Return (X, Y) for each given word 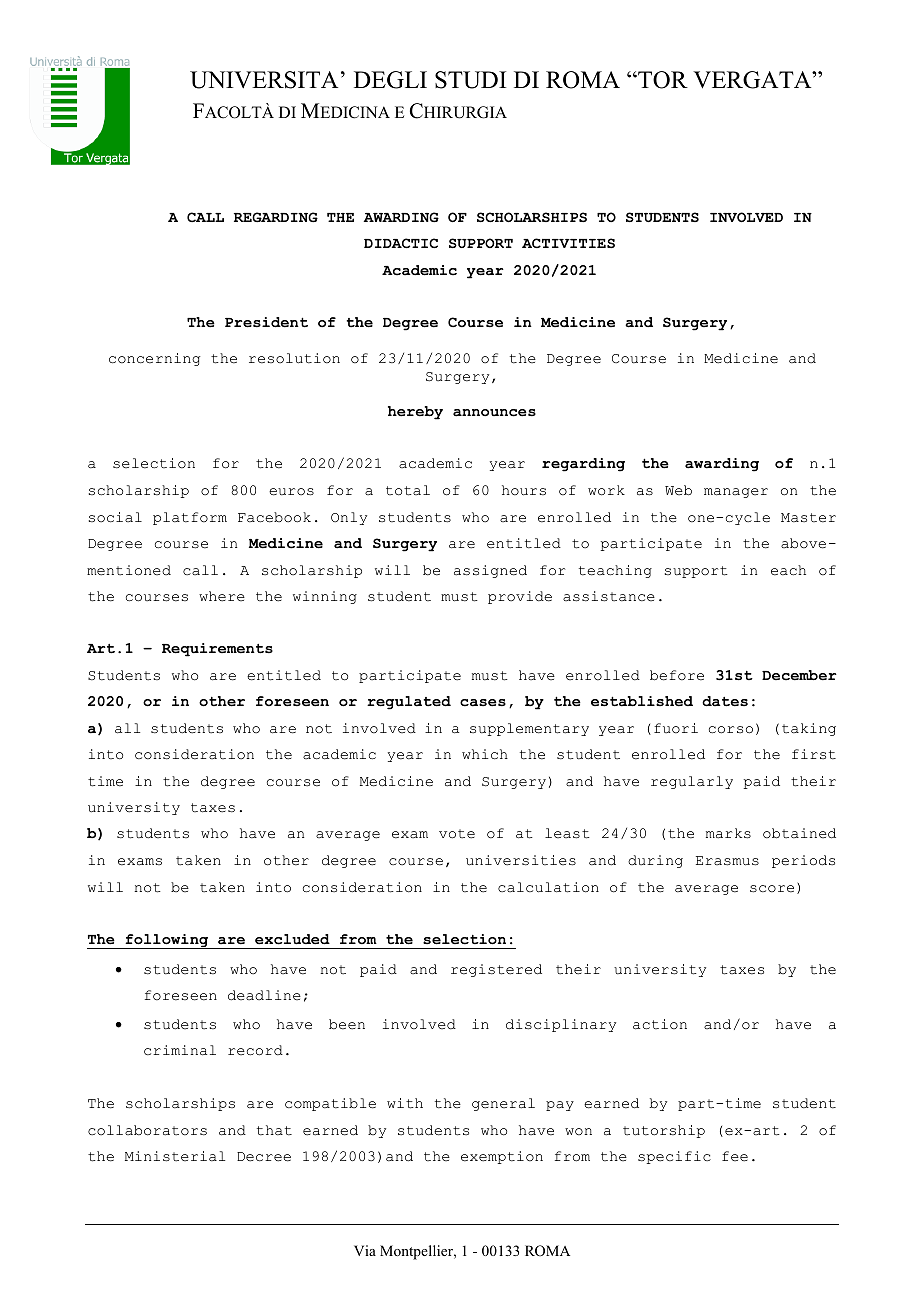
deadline (264, 995)
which (485, 754)
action (660, 1024)
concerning (154, 359)
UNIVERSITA (264, 80)
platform (190, 518)
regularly (692, 782)
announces (494, 413)
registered (496, 970)
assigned (490, 571)
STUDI (470, 80)
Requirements (217, 650)
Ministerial (175, 1156)
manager (736, 493)
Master (808, 518)
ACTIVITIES (568, 243)
